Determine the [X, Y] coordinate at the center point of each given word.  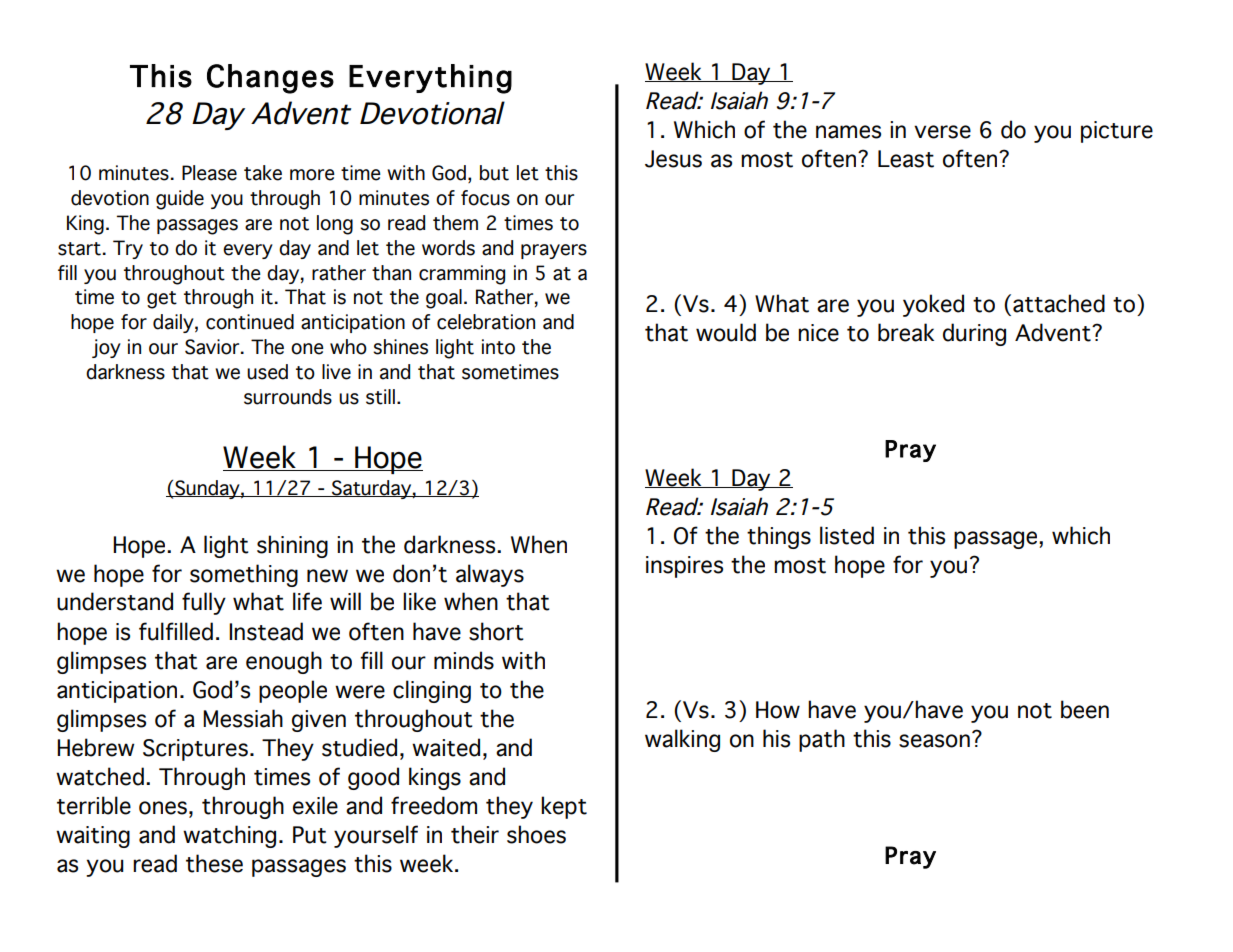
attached [1059, 303]
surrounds [288, 397]
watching [229, 836]
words [448, 248]
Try [128, 249]
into [498, 347]
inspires [684, 567]
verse [942, 132]
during [974, 334]
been [1085, 709]
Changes [270, 79]
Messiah [243, 718]
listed [847, 535]
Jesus [673, 159]
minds [464, 660]
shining [292, 546]
